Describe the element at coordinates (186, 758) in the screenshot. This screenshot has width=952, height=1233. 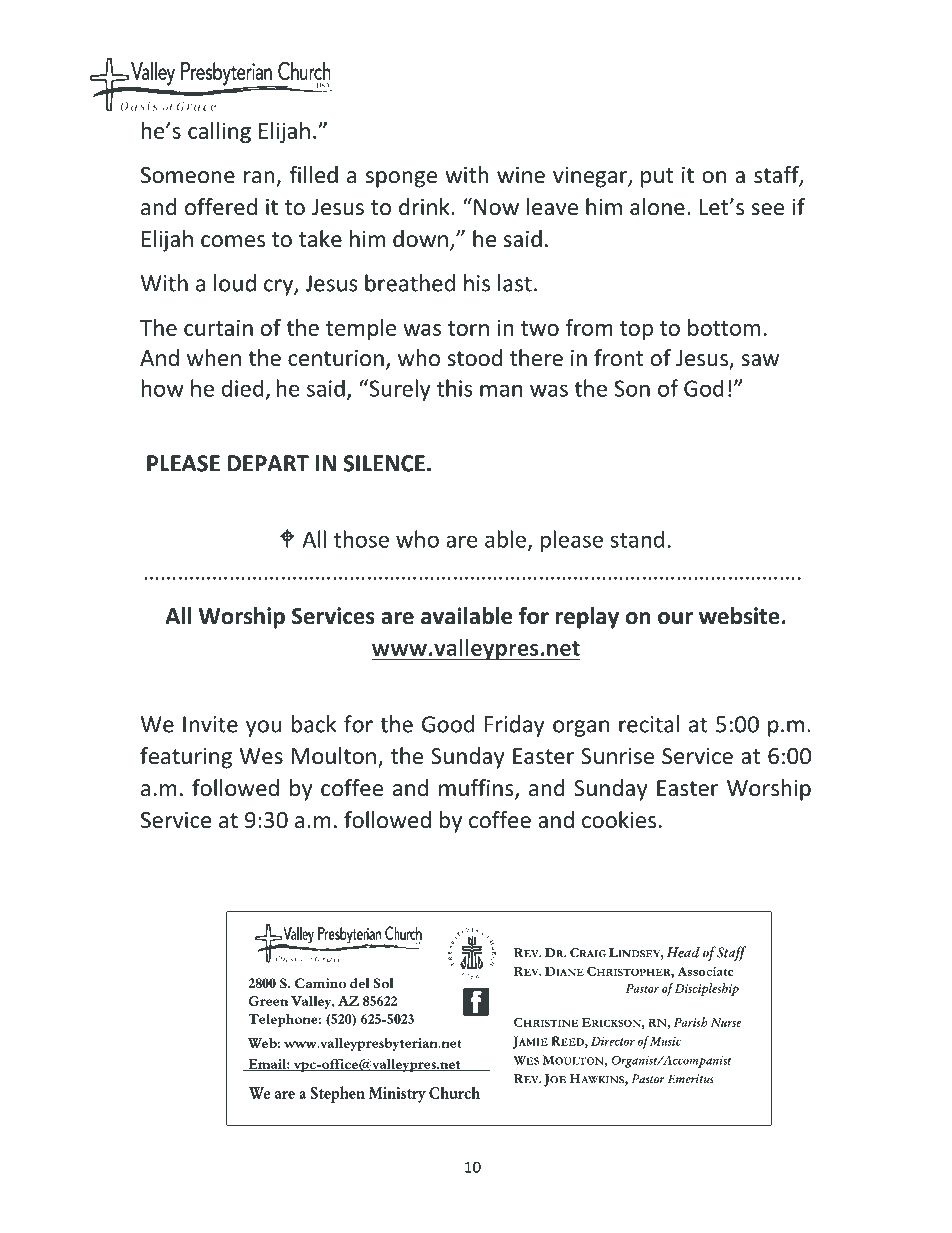
I see `featuring` at that location.
